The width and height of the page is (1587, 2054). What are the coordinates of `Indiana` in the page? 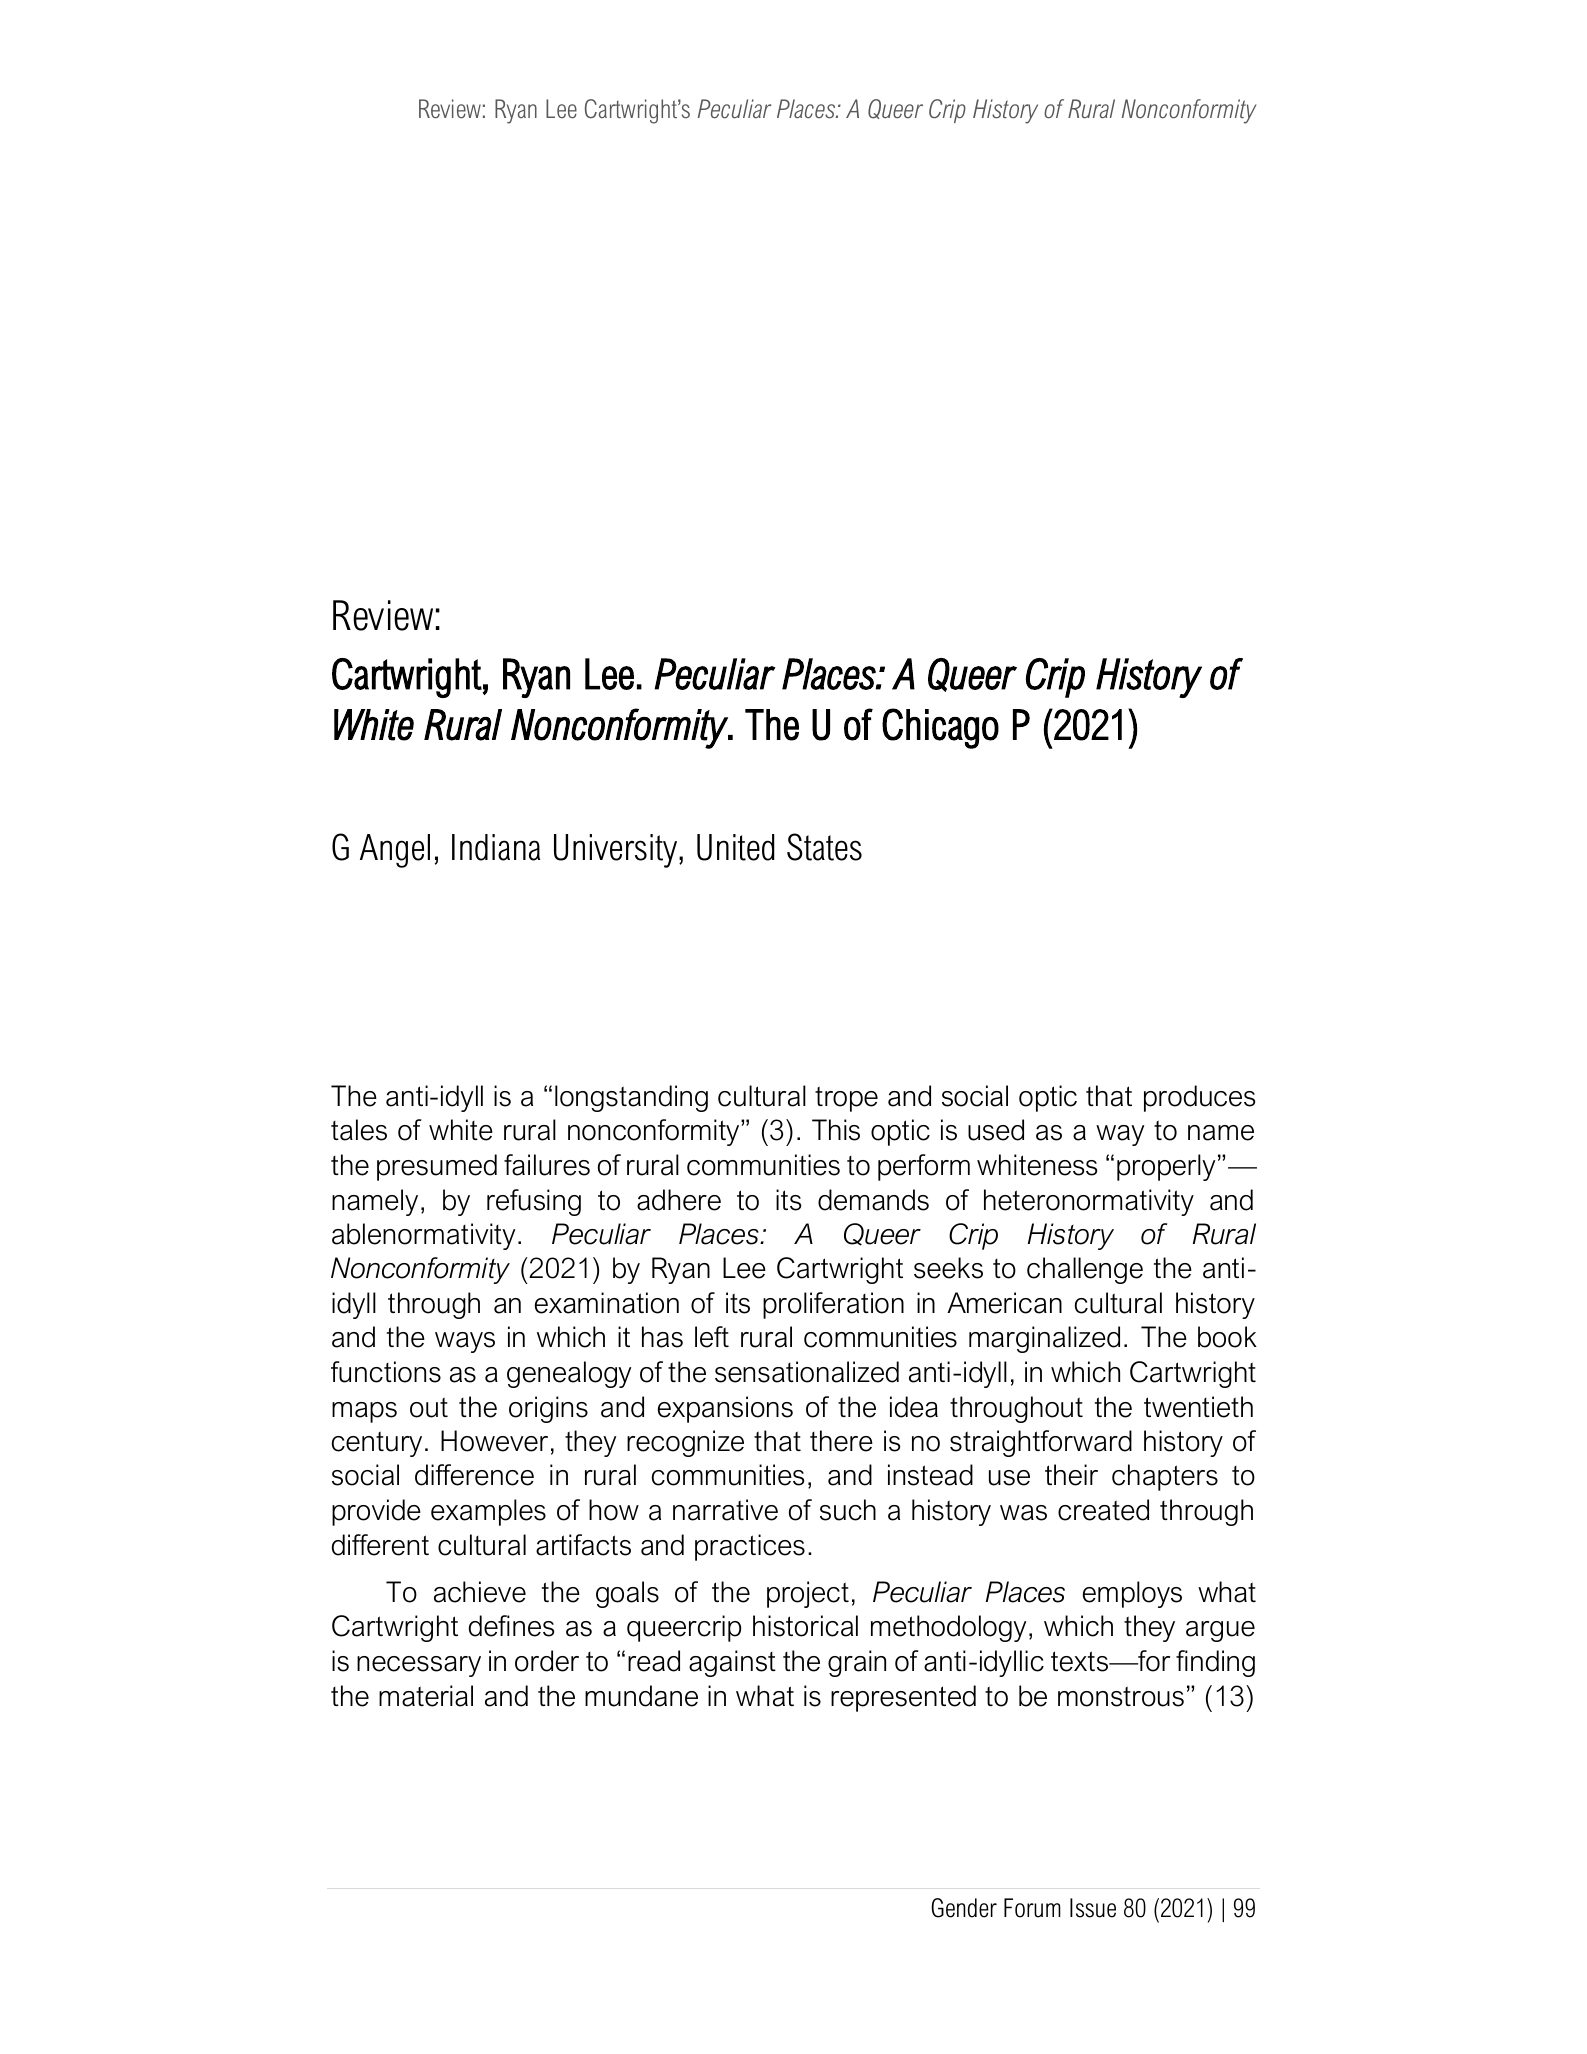 It's located at (496, 847).
